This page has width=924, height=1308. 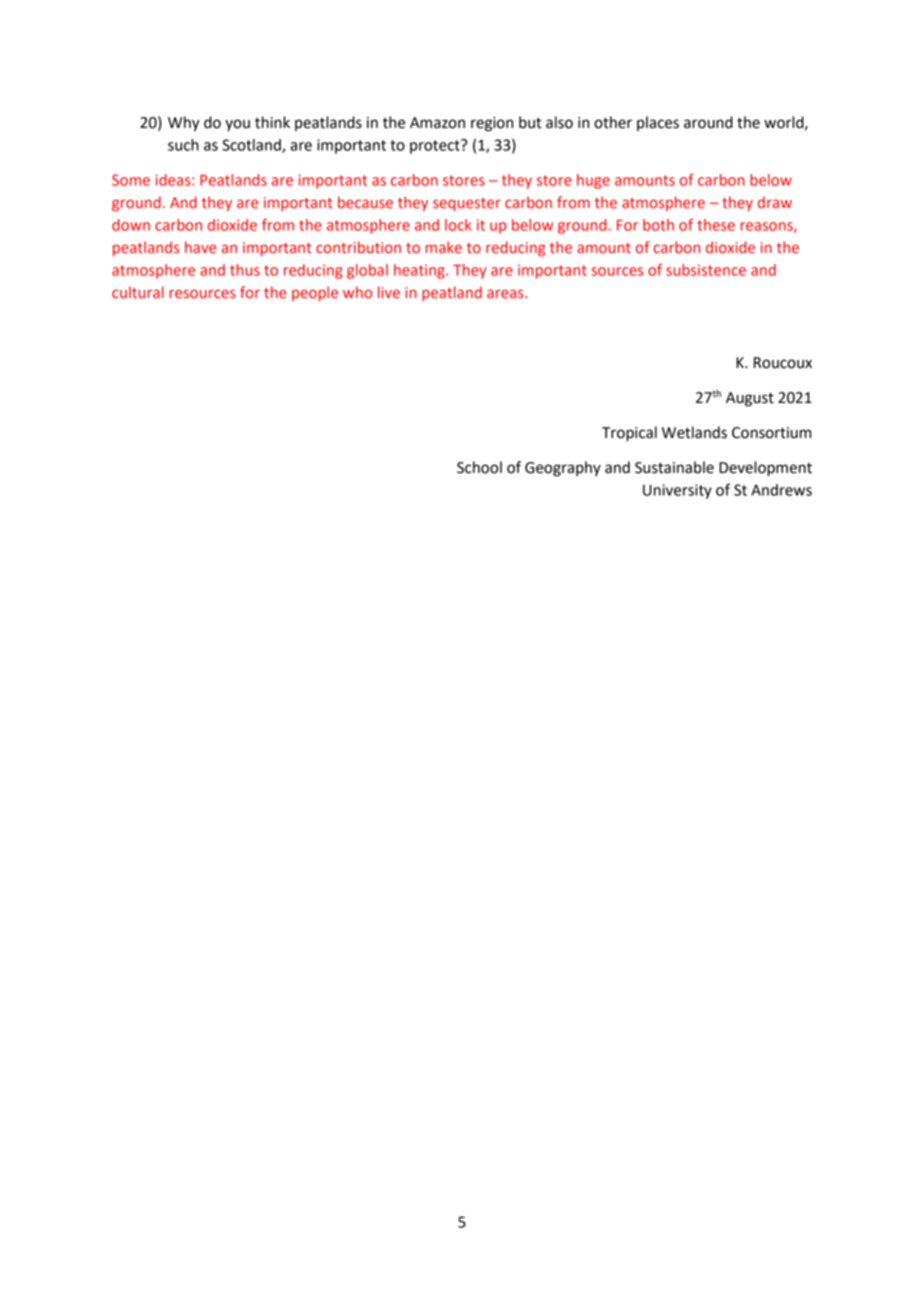 What do you see at coordinates (237, 125) in the page?
I see `you` at bounding box center [237, 125].
